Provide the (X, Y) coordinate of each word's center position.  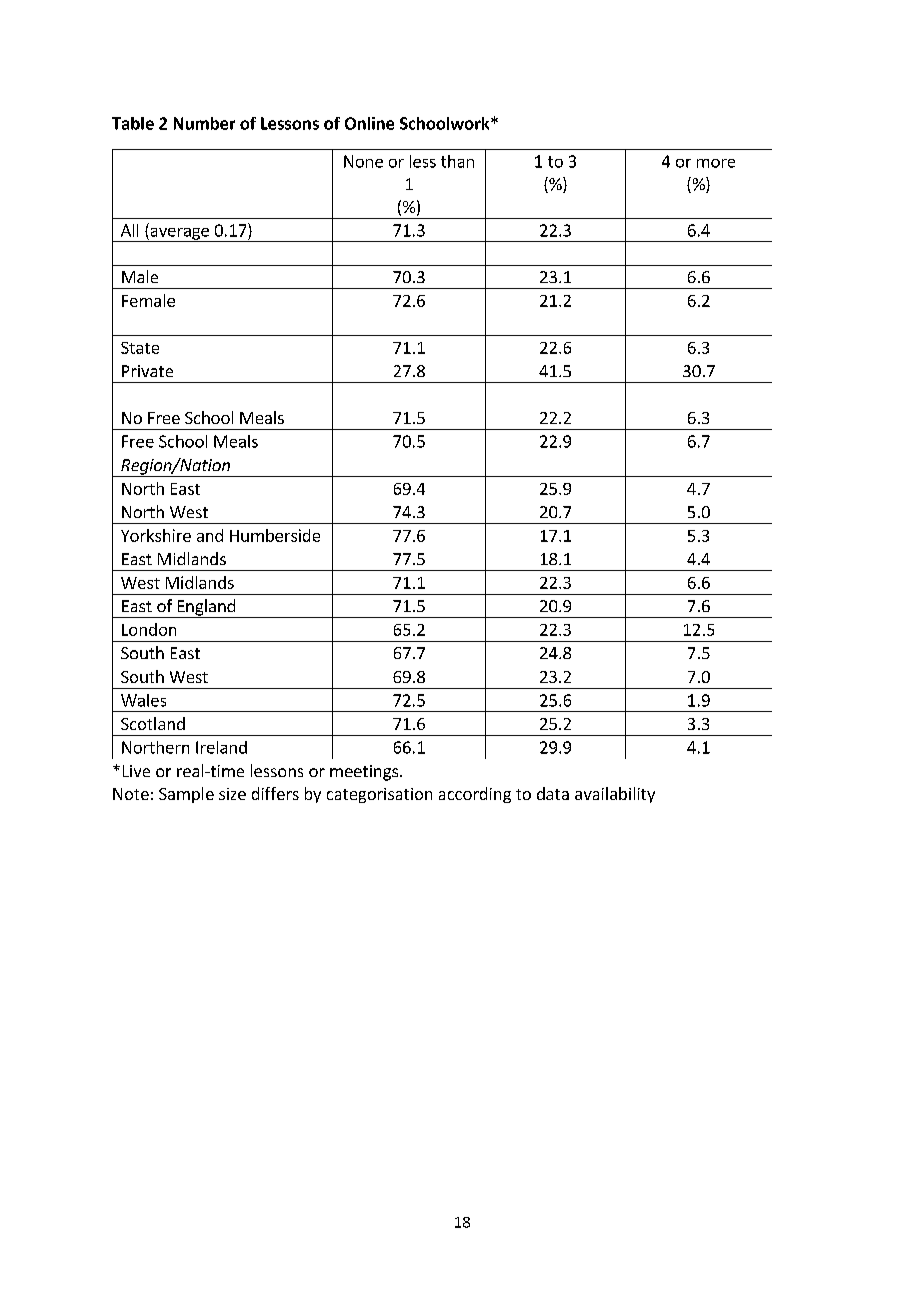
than (457, 161)
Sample (186, 795)
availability (615, 795)
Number (204, 123)
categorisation (379, 795)
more (716, 163)
